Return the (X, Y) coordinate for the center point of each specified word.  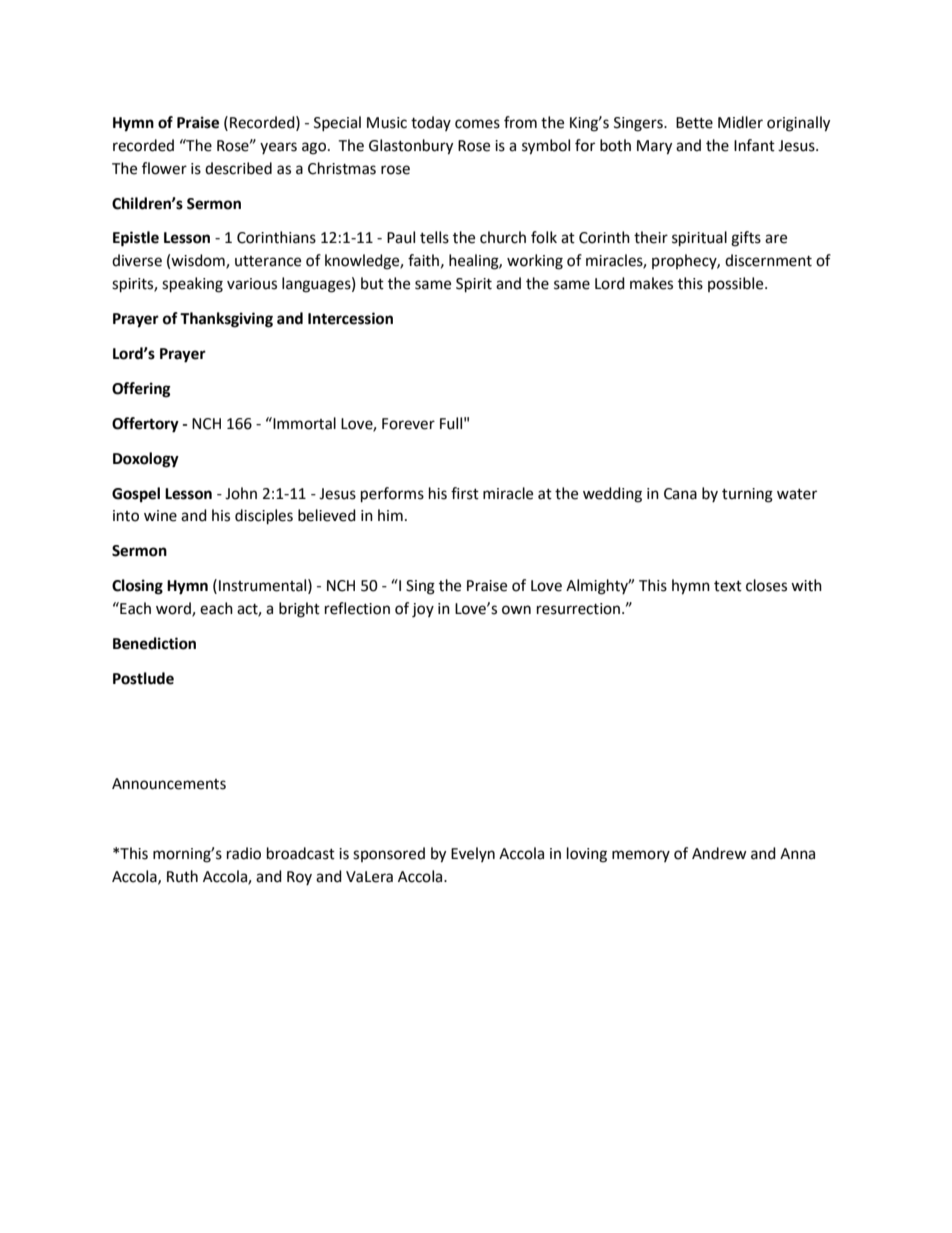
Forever (408, 424)
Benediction (154, 643)
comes (477, 124)
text (728, 586)
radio (244, 853)
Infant (754, 145)
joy (423, 610)
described (238, 168)
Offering (141, 390)
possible (737, 284)
